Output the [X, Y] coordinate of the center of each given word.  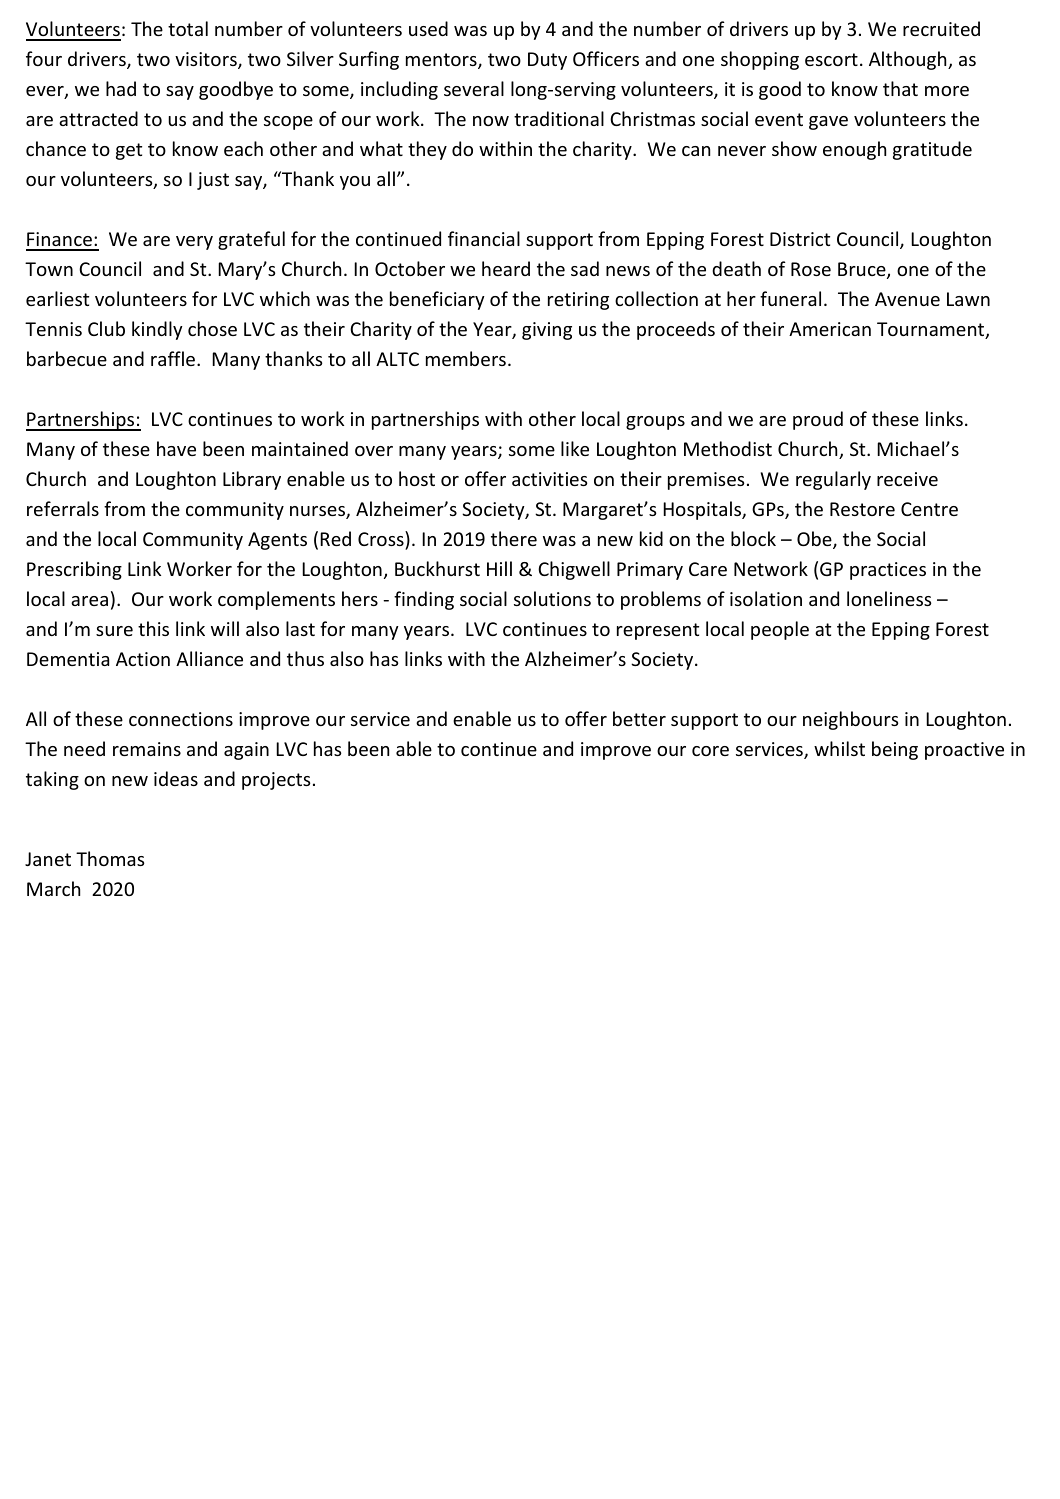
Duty [547, 61]
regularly [833, 480]
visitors [207, 60]
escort [831, 59]
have [176, 448]
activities [550, 479]
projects [276, 781]
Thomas [110, 858]
